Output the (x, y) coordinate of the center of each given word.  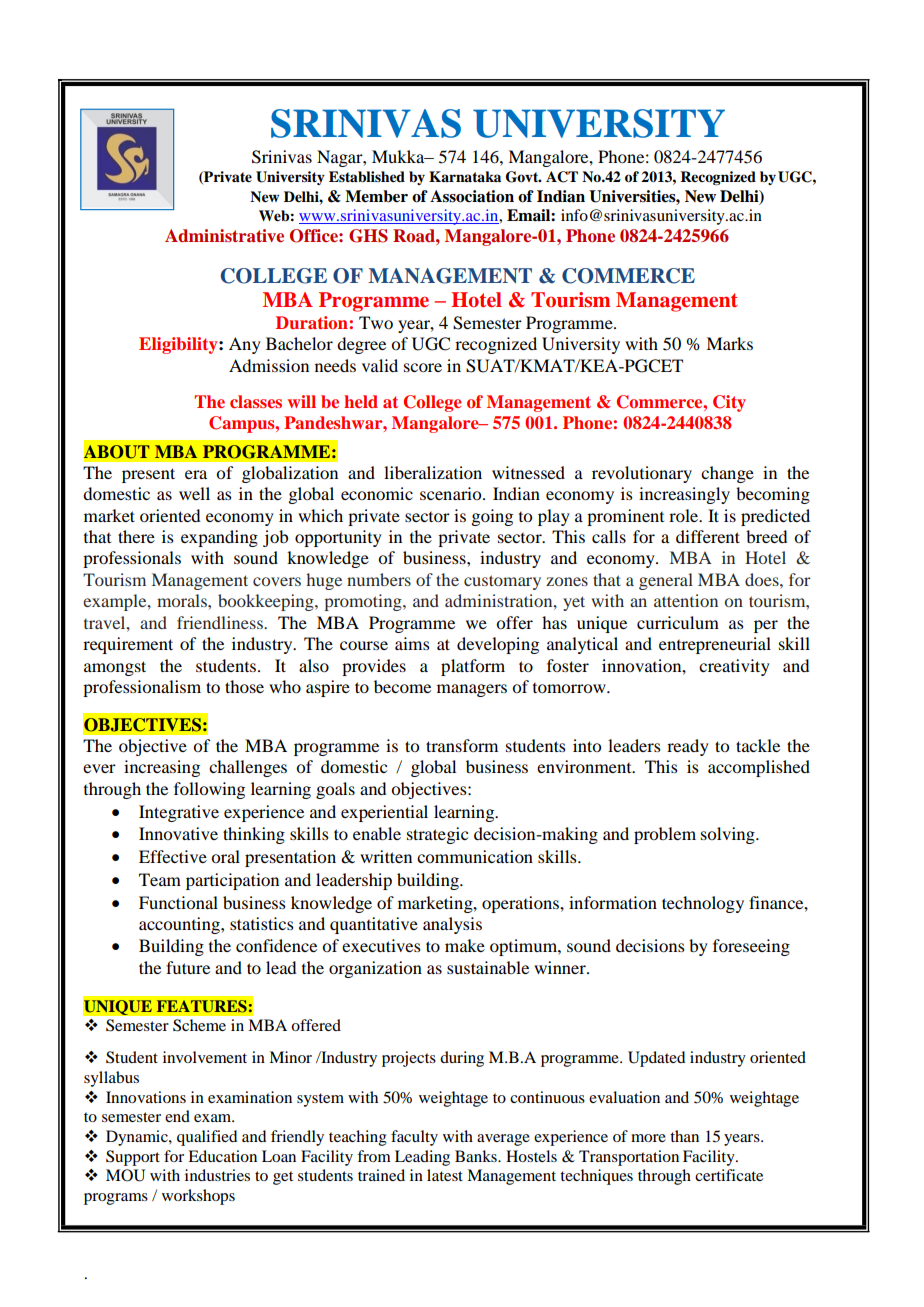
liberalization (433, 472)
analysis (452, 925)
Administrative (224, 235)
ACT (562, 177)
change (727, 474)
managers (472, 690)
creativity (734, 667)
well (194, 493)
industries (217, 1175)
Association (472, 196)
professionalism (142, 688)
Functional (178, 902)
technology (703, 904)
